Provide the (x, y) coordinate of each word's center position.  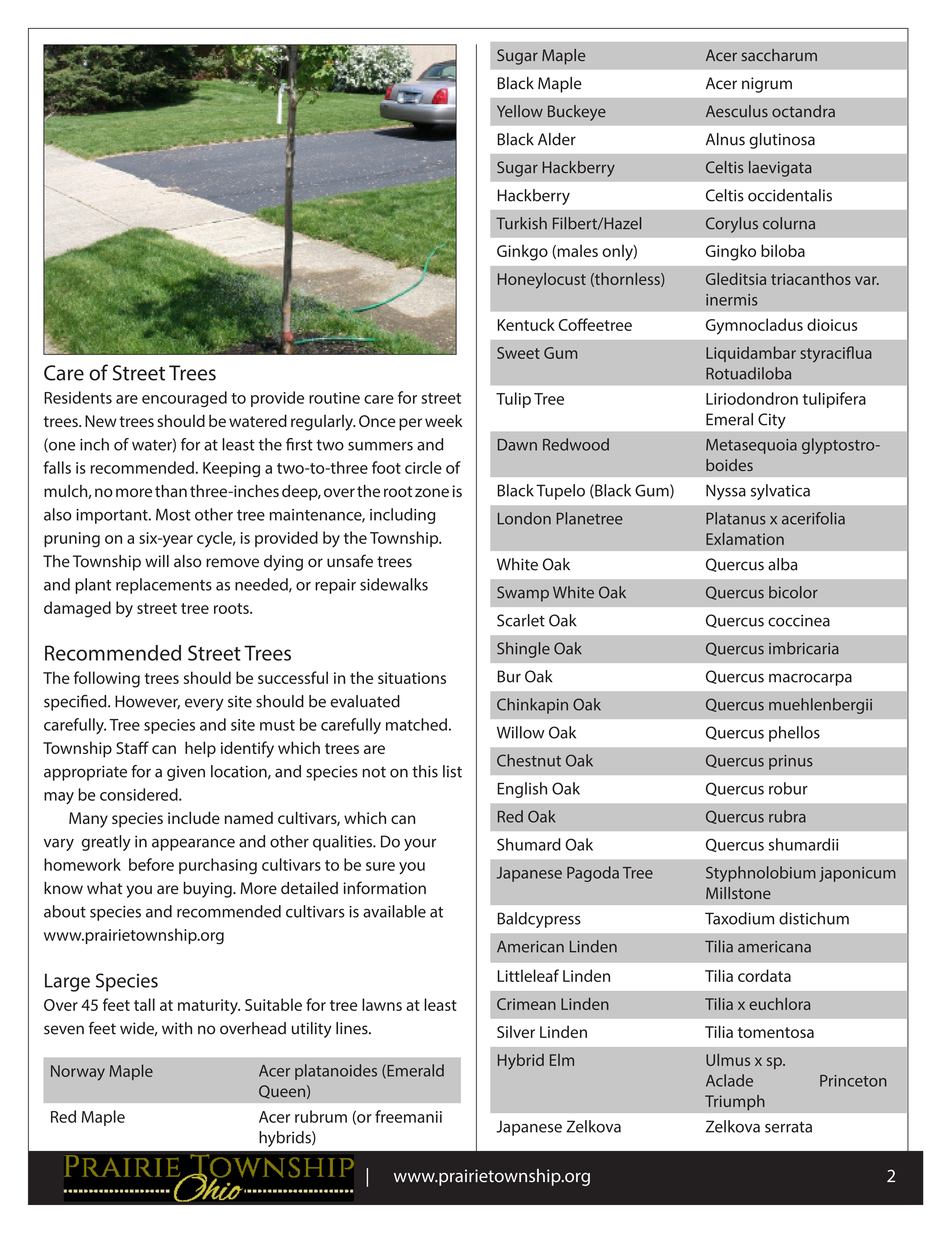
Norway (78, 1073)
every (204, 704)
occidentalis (790, 195)
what (105, 888)
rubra (787, 816)
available (394, 911)
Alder (557, 139)
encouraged (184, 399)
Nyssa (726, 492)
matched (416, 724)
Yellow (520, 111)
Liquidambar (751, 354)
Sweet (518, 353)
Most (173, 515)
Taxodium (739, 918)
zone (432, 493)
